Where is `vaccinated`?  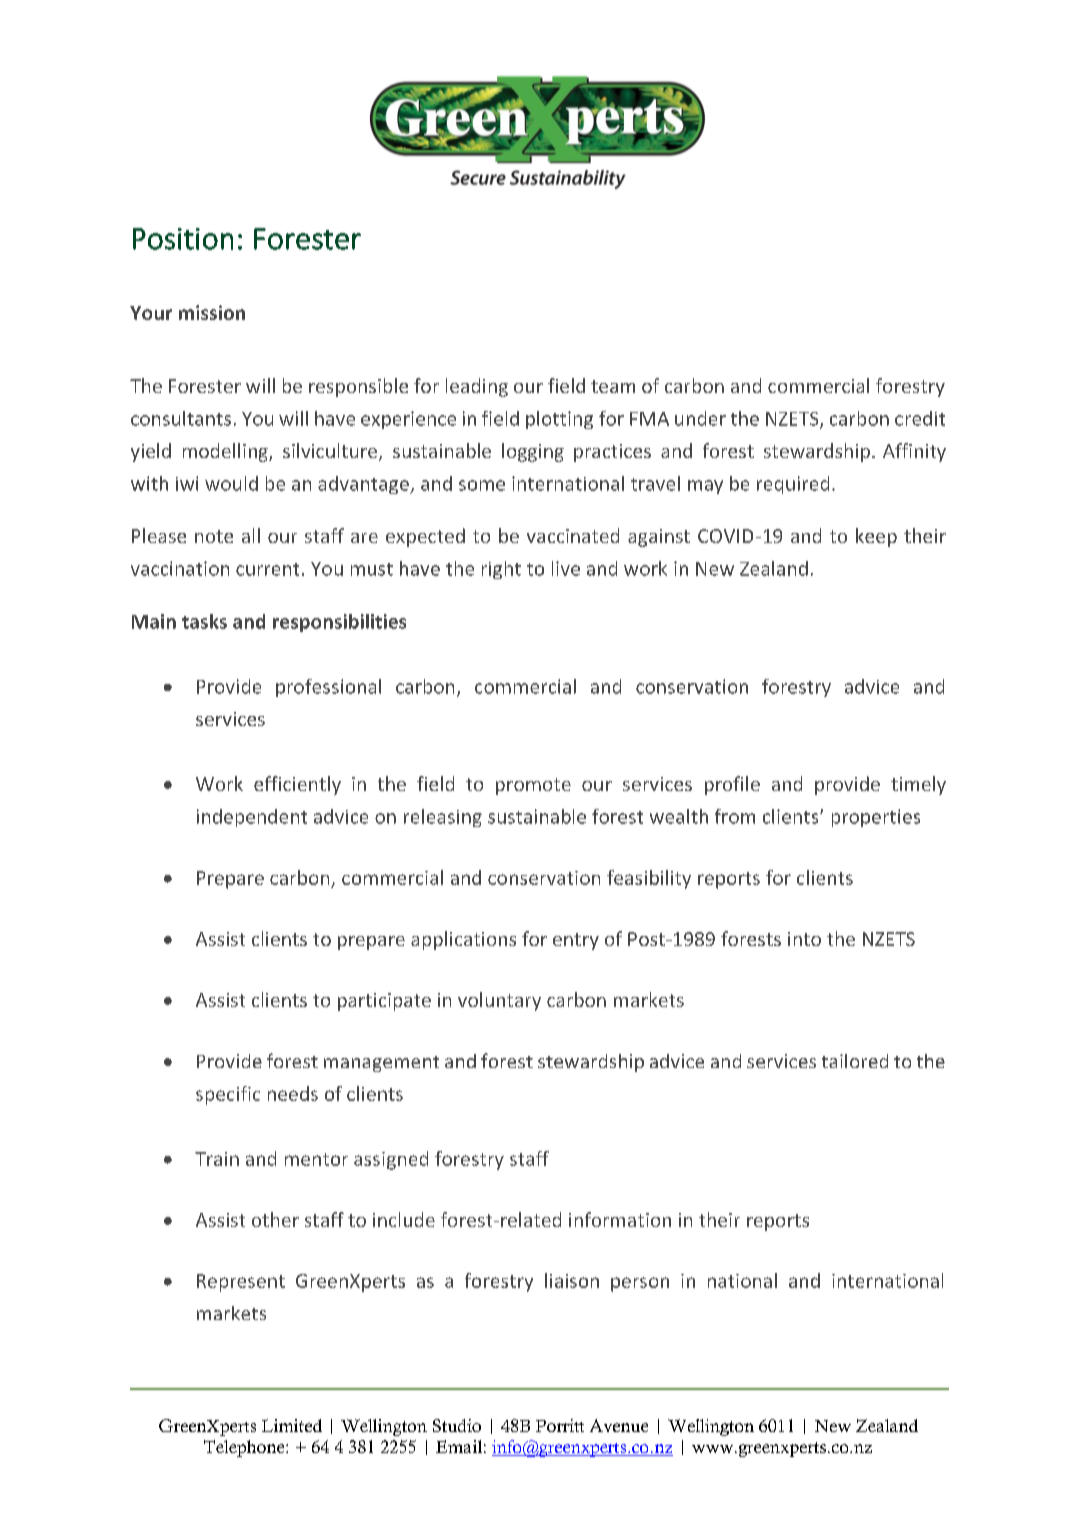 vaccinated is located at coordinates (573, 535).
